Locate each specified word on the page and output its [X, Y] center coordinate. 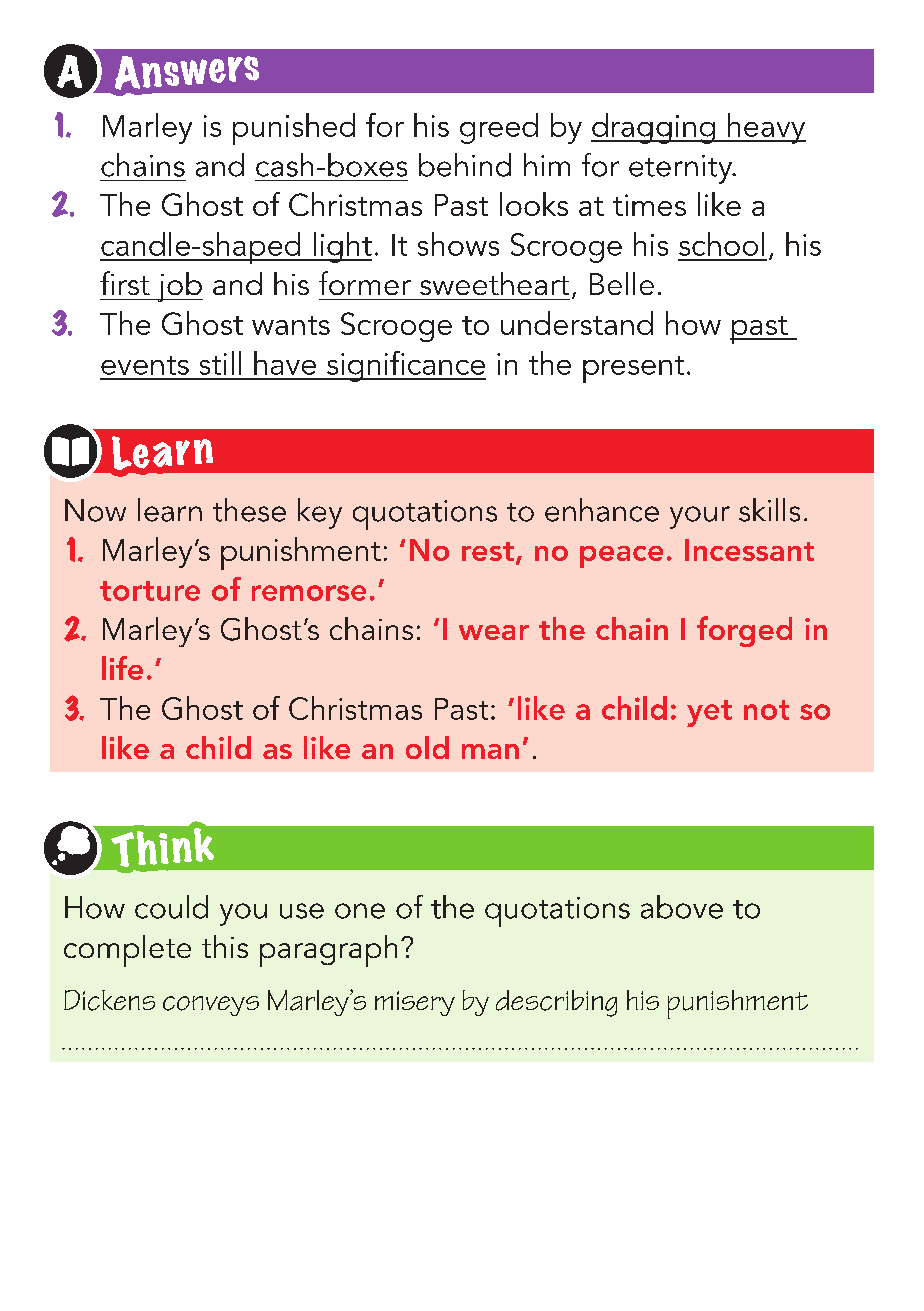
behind [465, 165]
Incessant [749, 550]
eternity [682, 169]
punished [294, 129]
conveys [211, 1006]
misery [415, 1003]
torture [150, 591]
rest [488, 551]
